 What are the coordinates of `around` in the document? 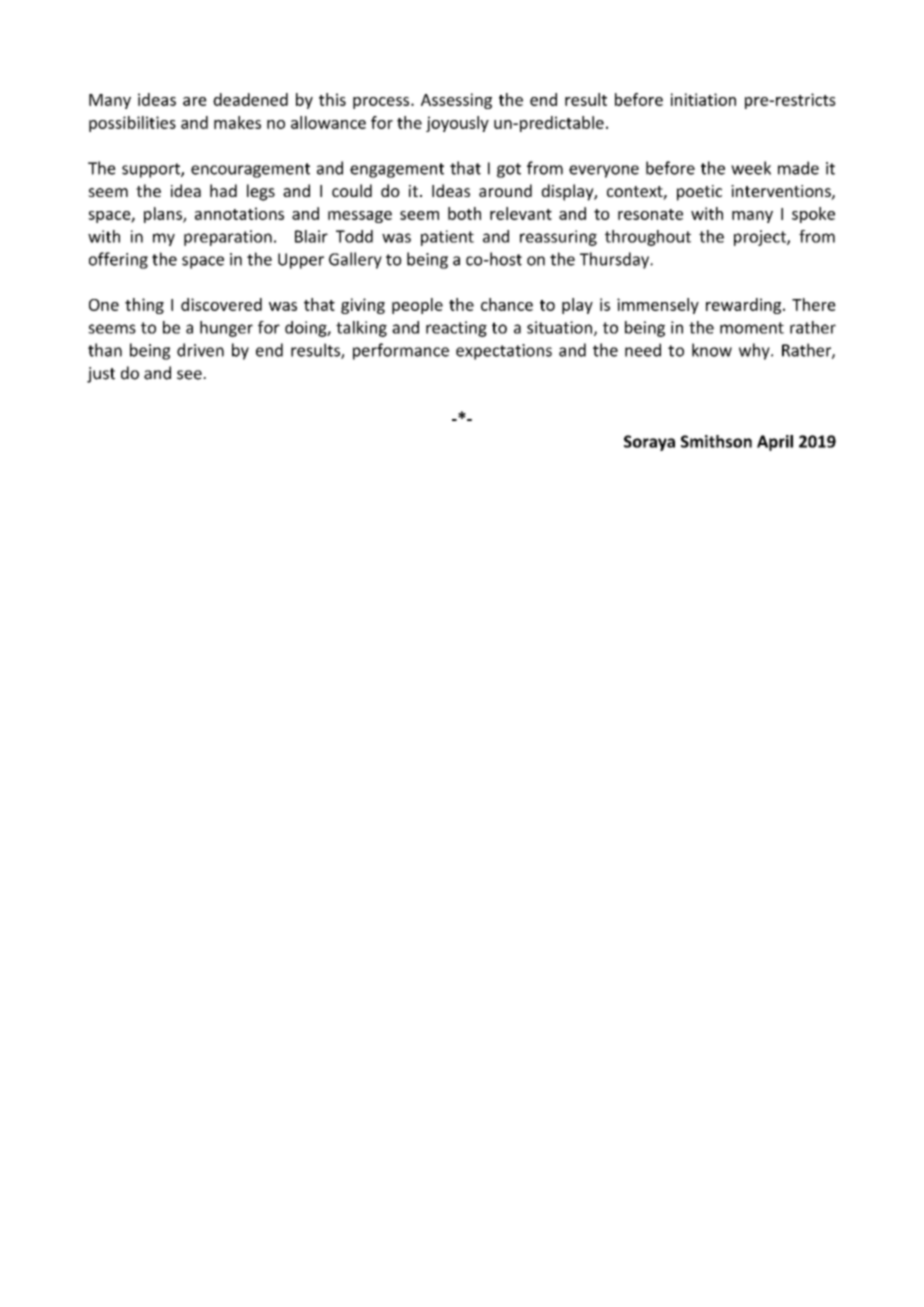 It's located at (505, 190).
